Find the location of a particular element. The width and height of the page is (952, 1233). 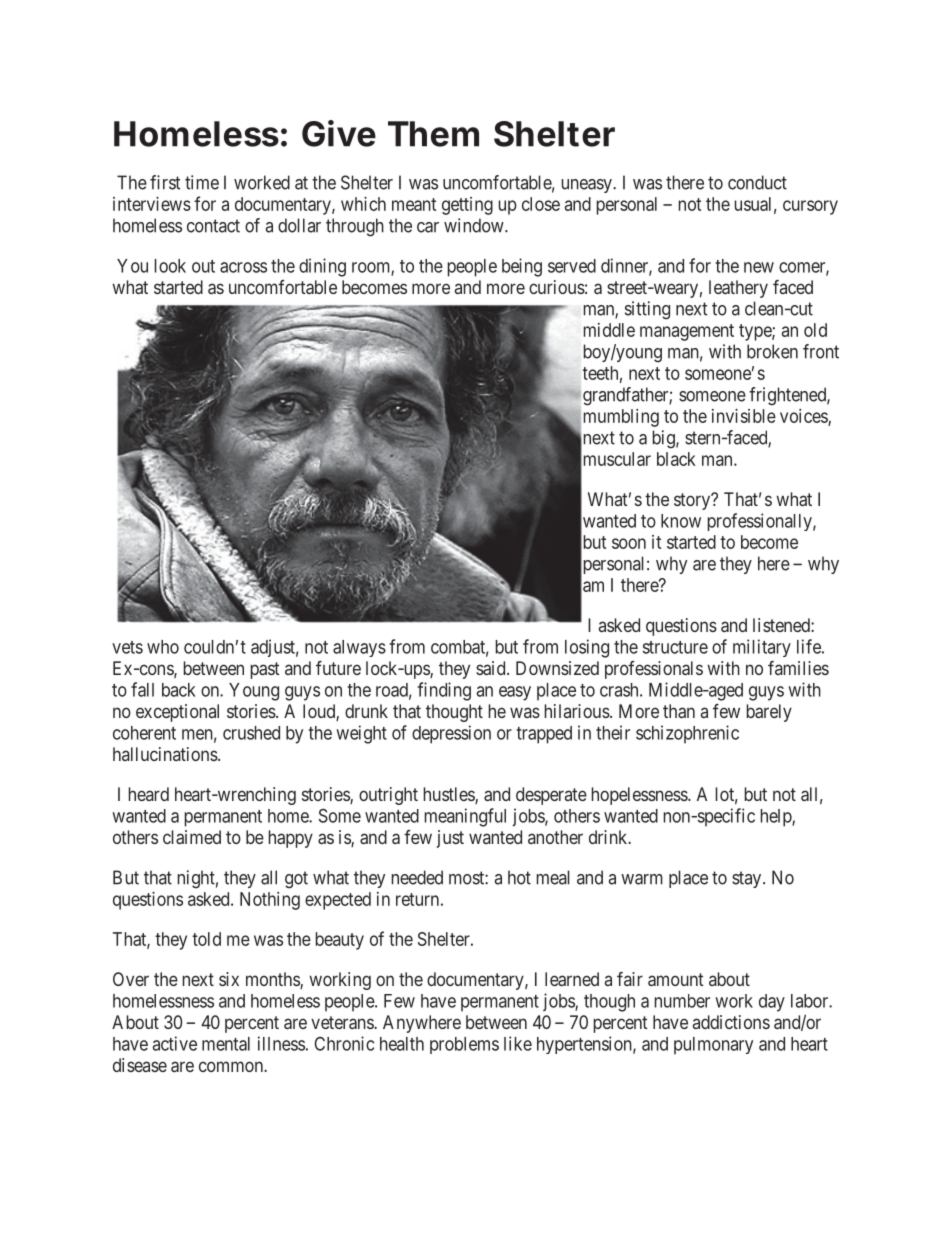

curious is located at coordinates (557, 287).
